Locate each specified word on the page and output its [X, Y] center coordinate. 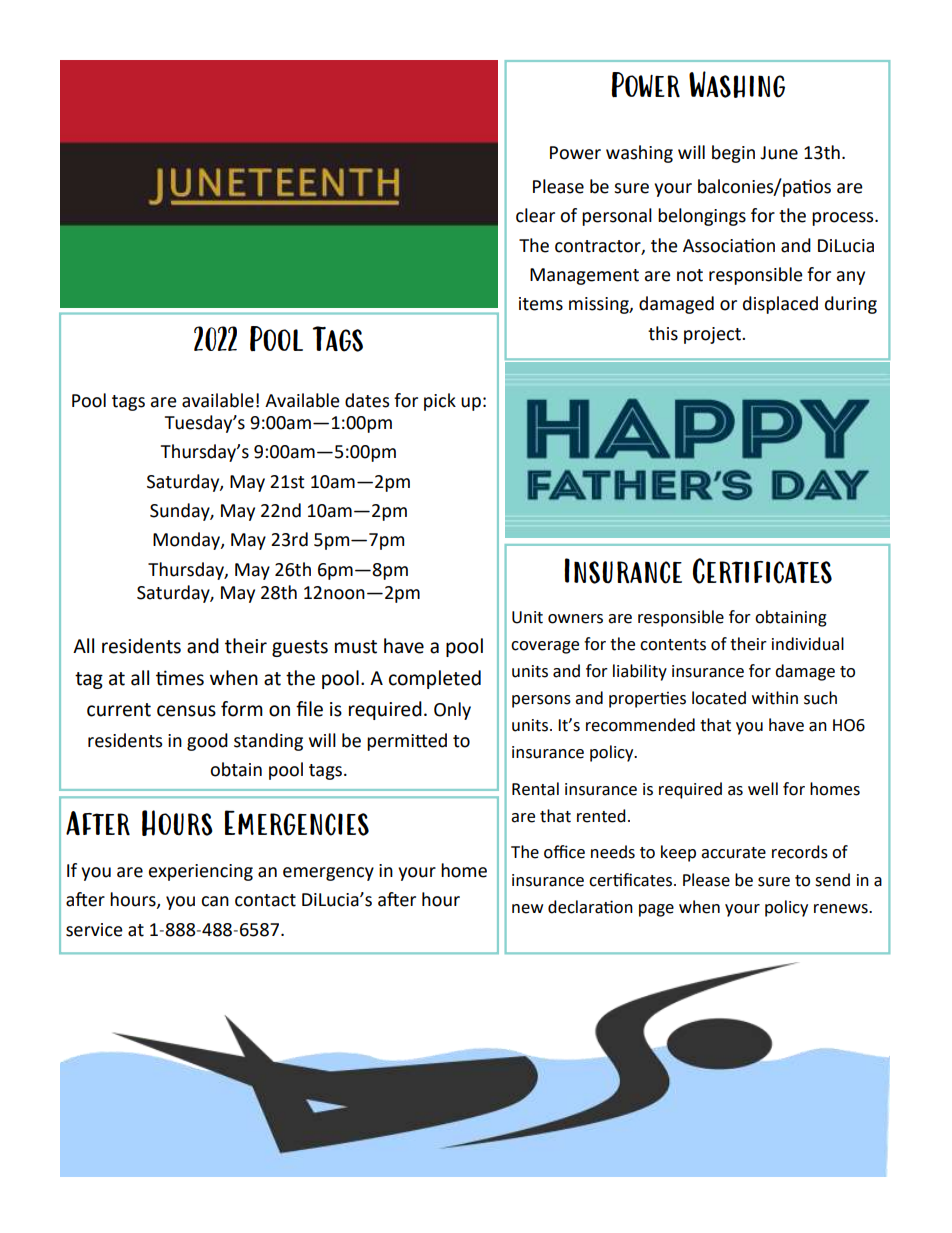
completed [435, 679]
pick [440, 402]
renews [842, 909]
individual [808, 644]
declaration [590, 907]
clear [535, 215]
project [713, 335]
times [180, 678]
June [779, 153]
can [215, 901]
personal [617, 217]
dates [367, 400]
